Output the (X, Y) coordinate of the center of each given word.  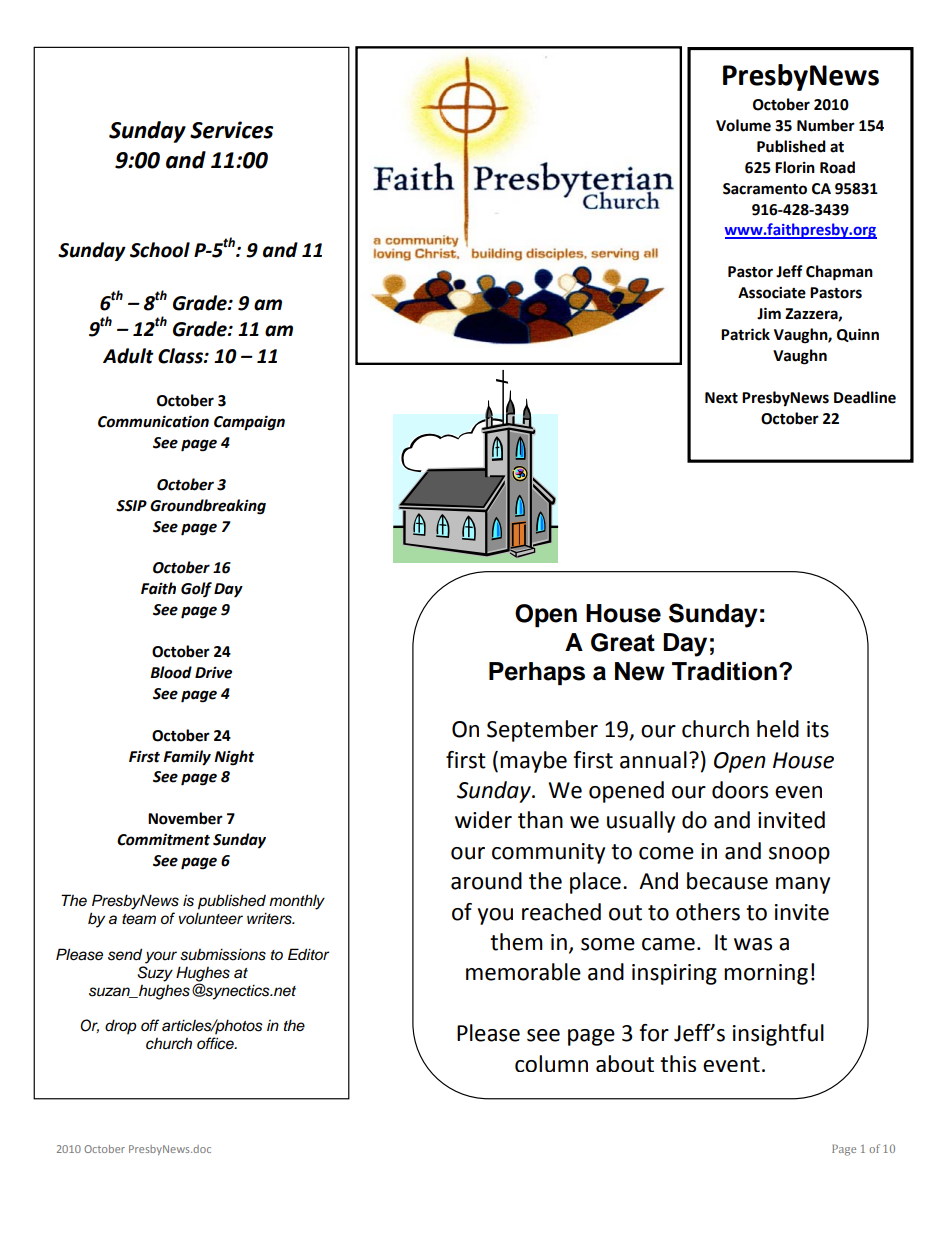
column (551, 1063)
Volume (743, 125)
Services (231, 130)
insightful (778, 1035)
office (216, 1043)
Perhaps (537, 673)
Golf (196, 590)
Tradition (724, 671)
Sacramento (765, 189)
